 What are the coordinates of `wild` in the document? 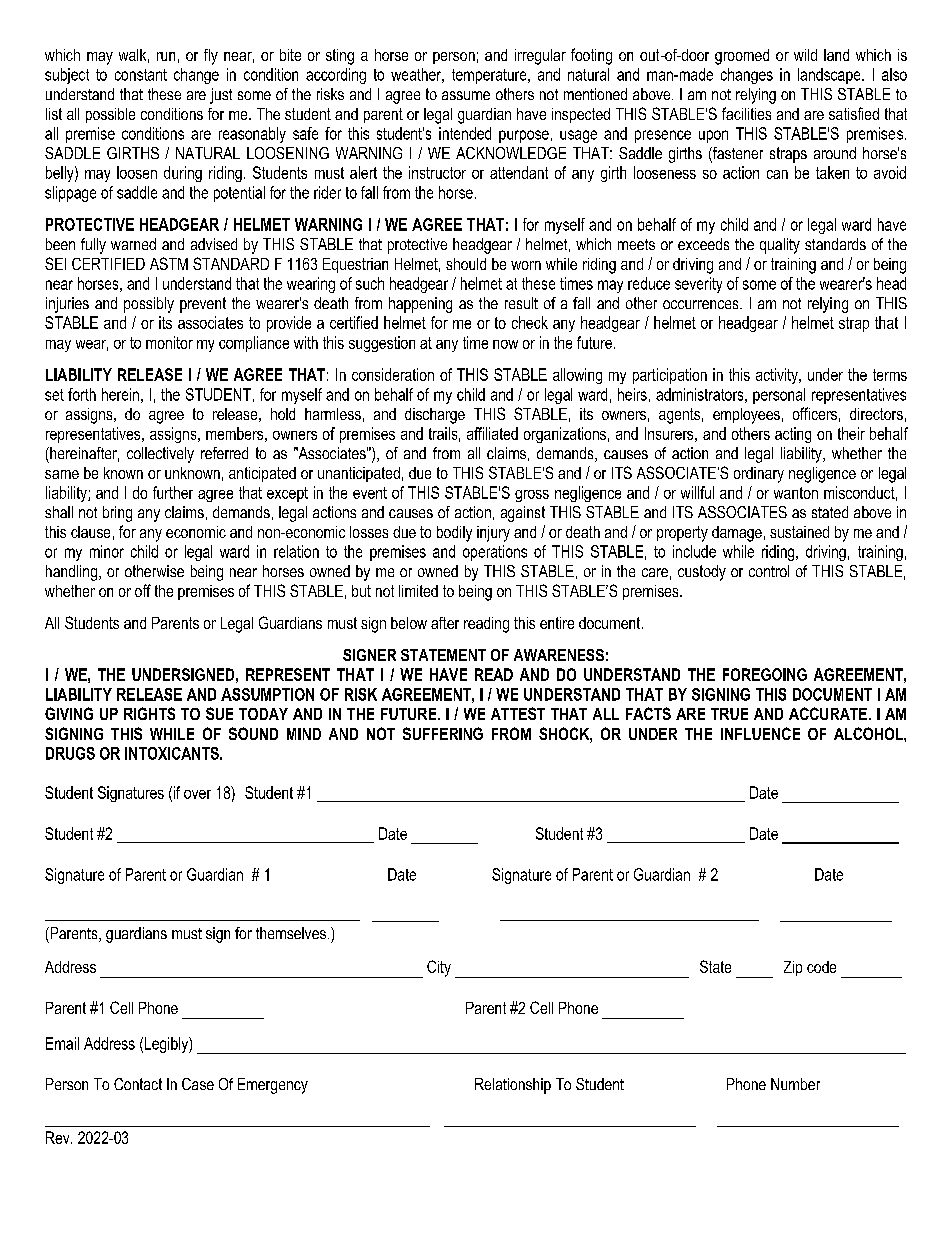 It's located at (805, 55).
